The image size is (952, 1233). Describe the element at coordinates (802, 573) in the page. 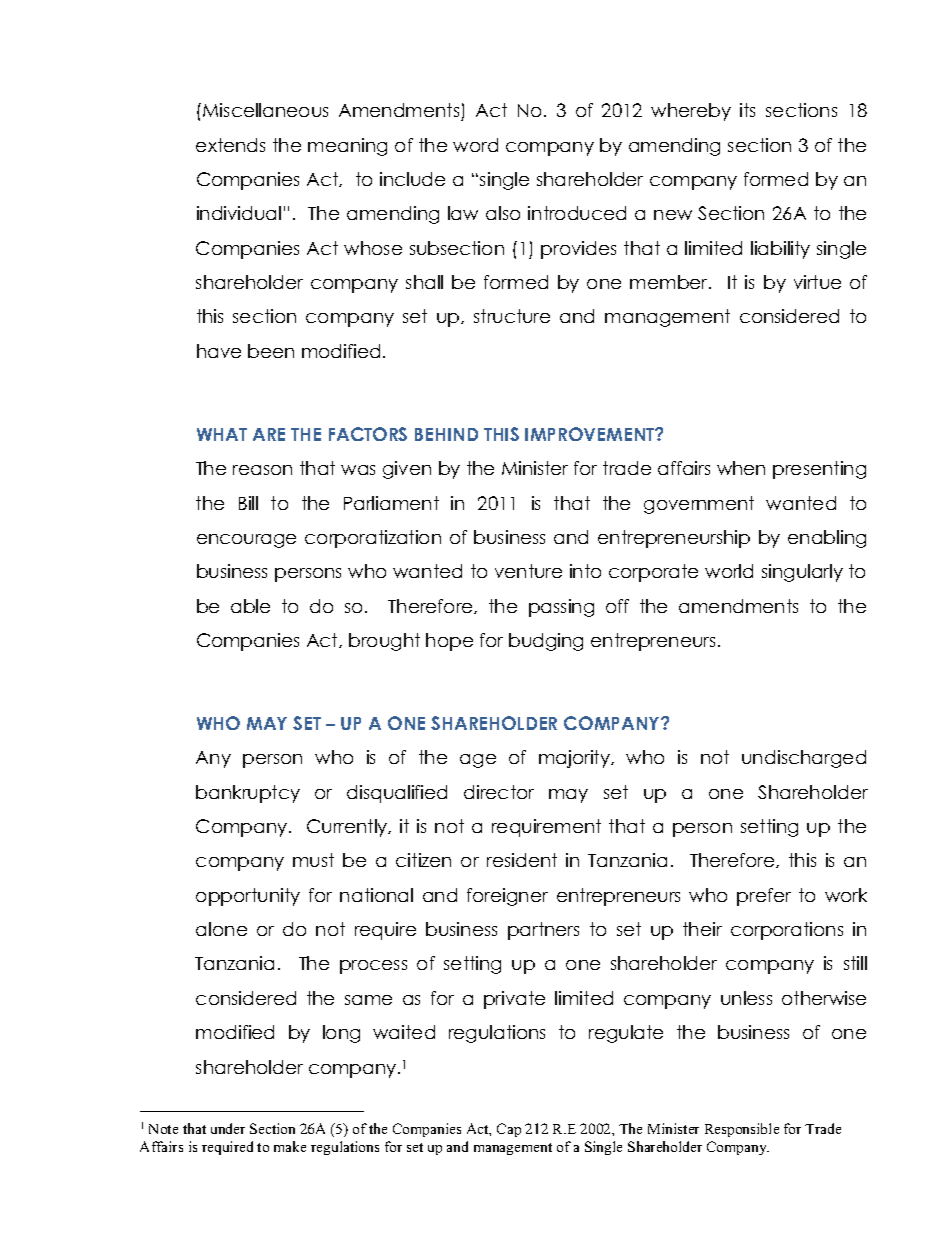

I see `singularly` at that location.
